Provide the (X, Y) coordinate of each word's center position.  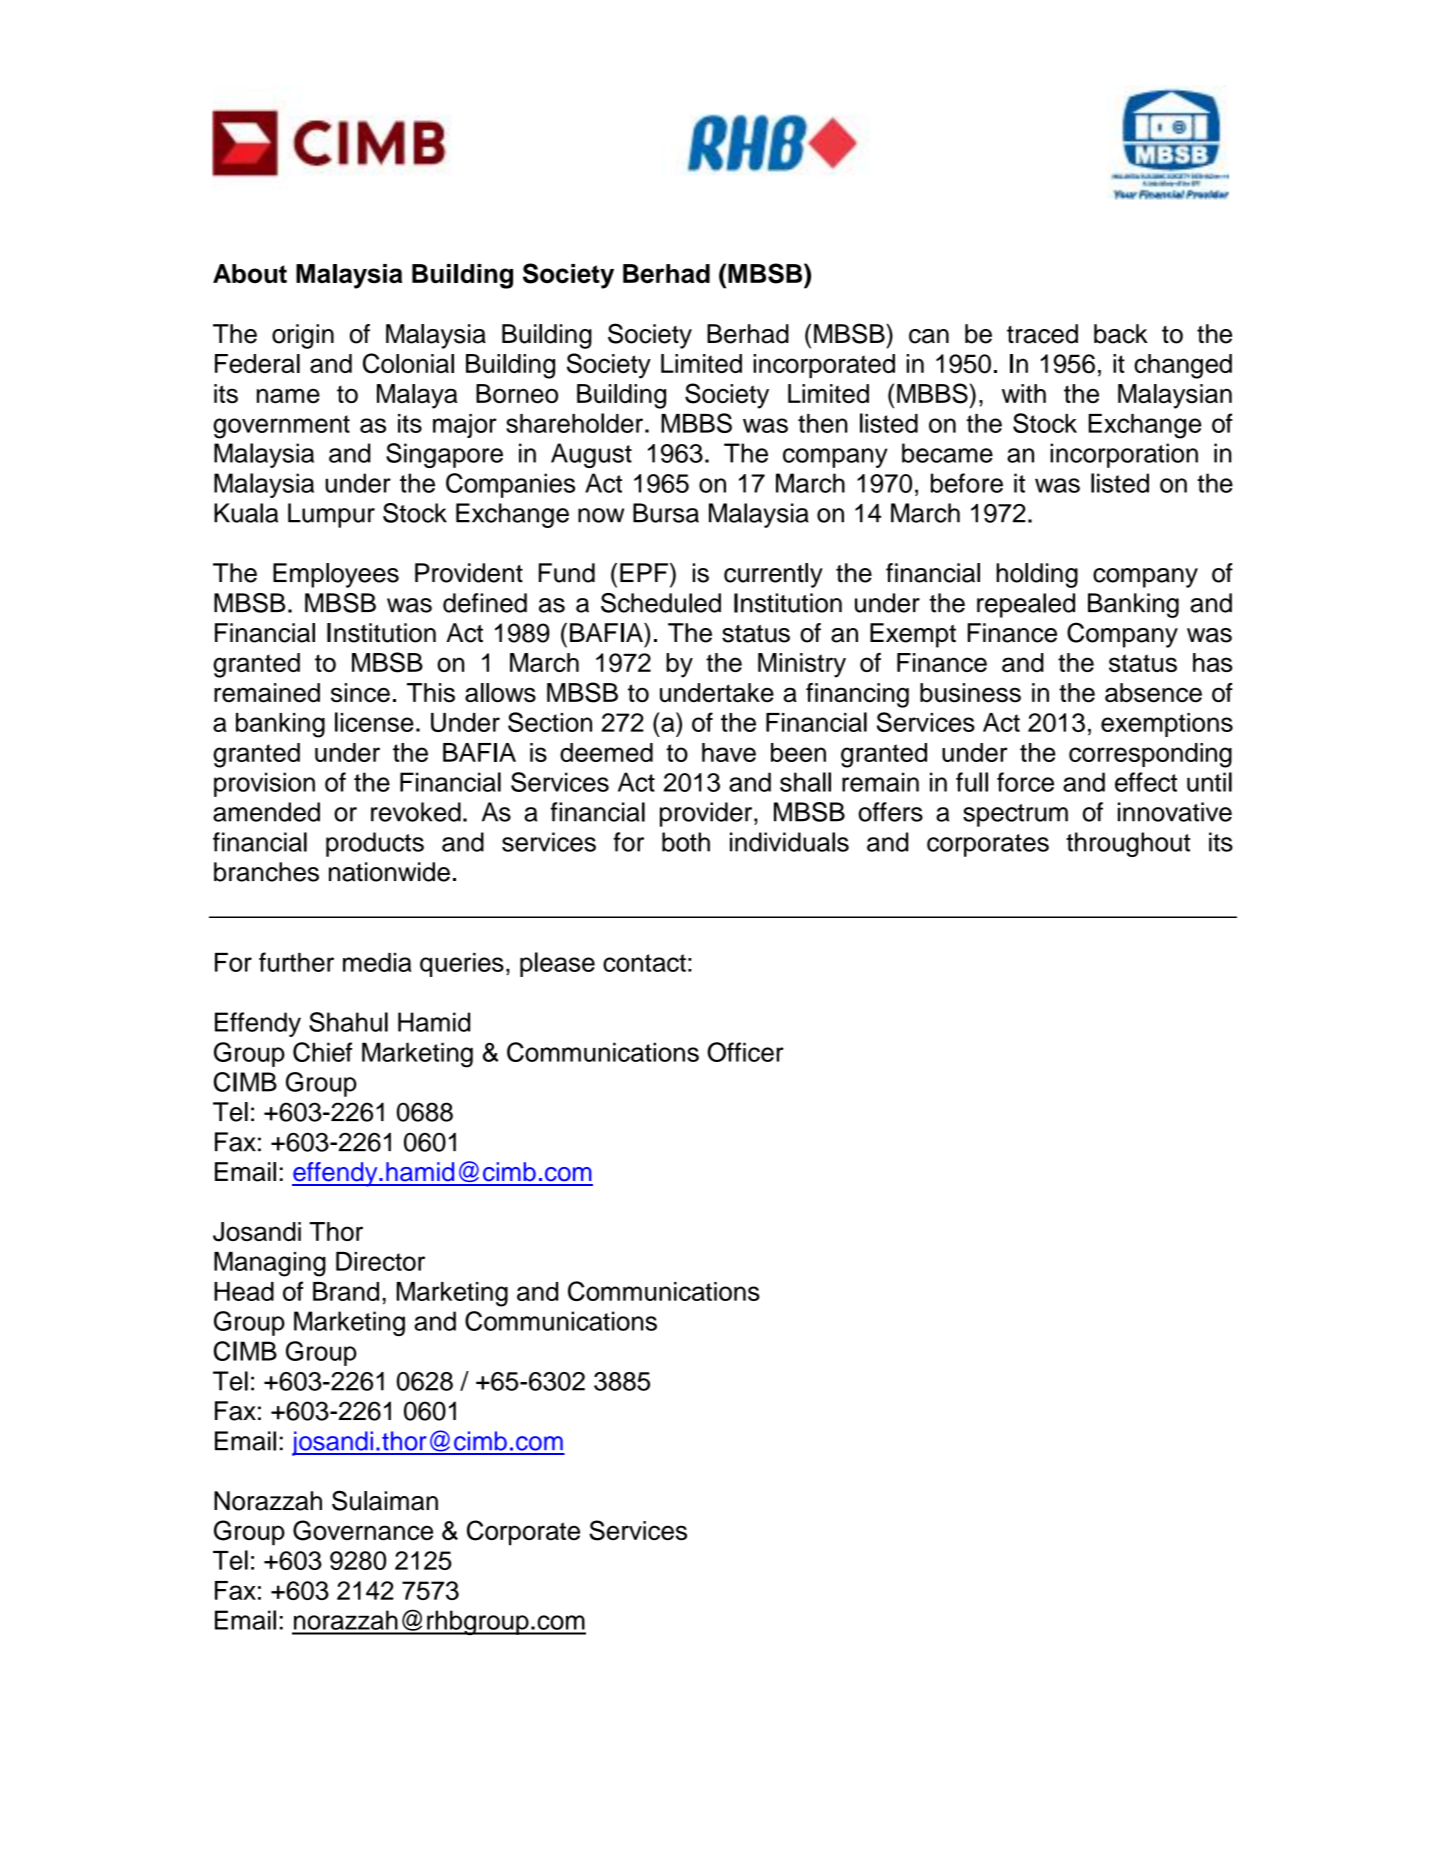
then (823, 423)
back (1121, 334)
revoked (416, 812)
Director (380, 1261)
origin (303, 336)
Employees (336, 575)
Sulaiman (385, 1500)
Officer (745, 1052)
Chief (322, 1052)
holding (1037, 575)
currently (773, 575)
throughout (1128, 844)
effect (1146, 782)
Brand (346, 1291)
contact (644, 963)
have (729, 752)
